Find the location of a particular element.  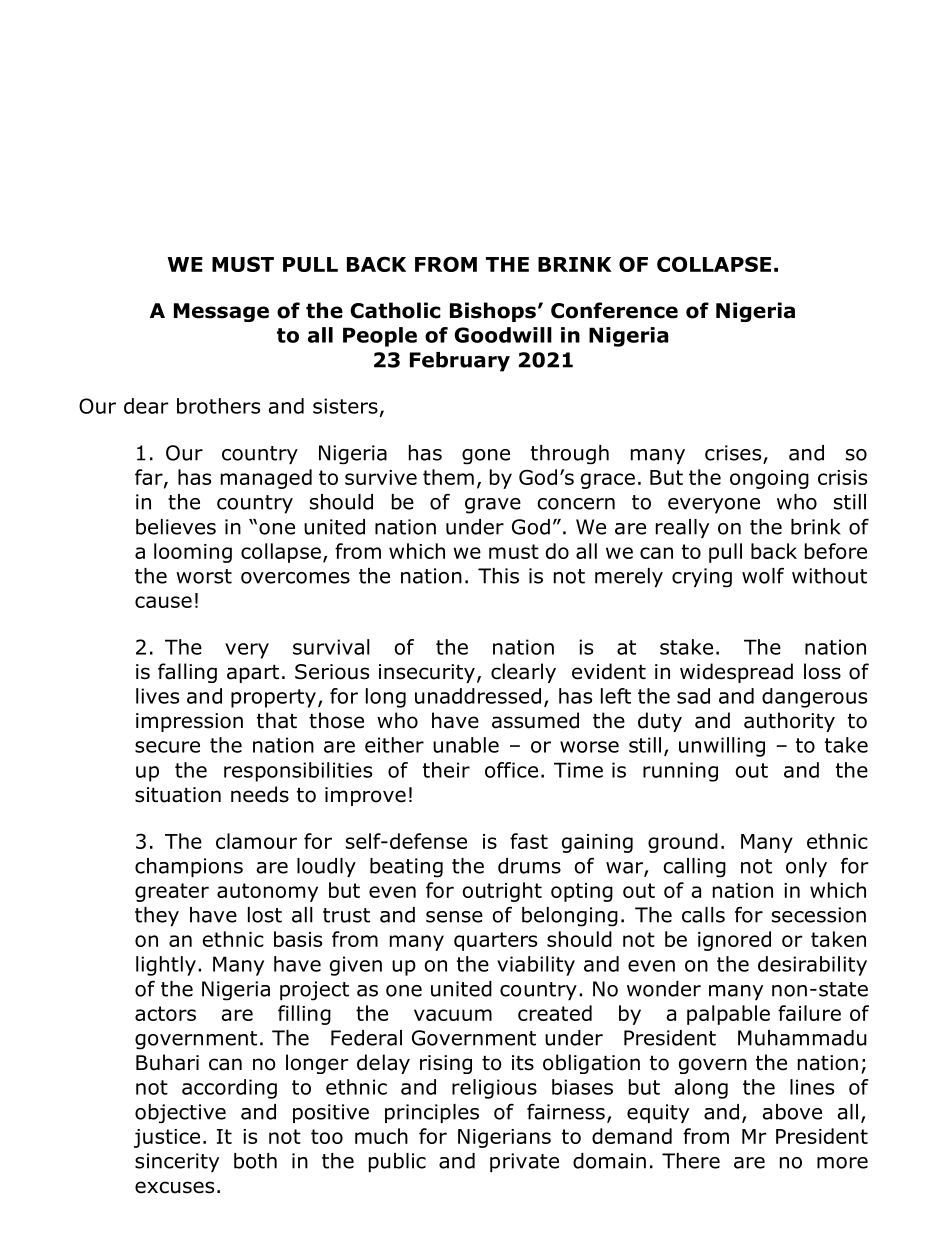

There is located at coordinates (691, 1161).
